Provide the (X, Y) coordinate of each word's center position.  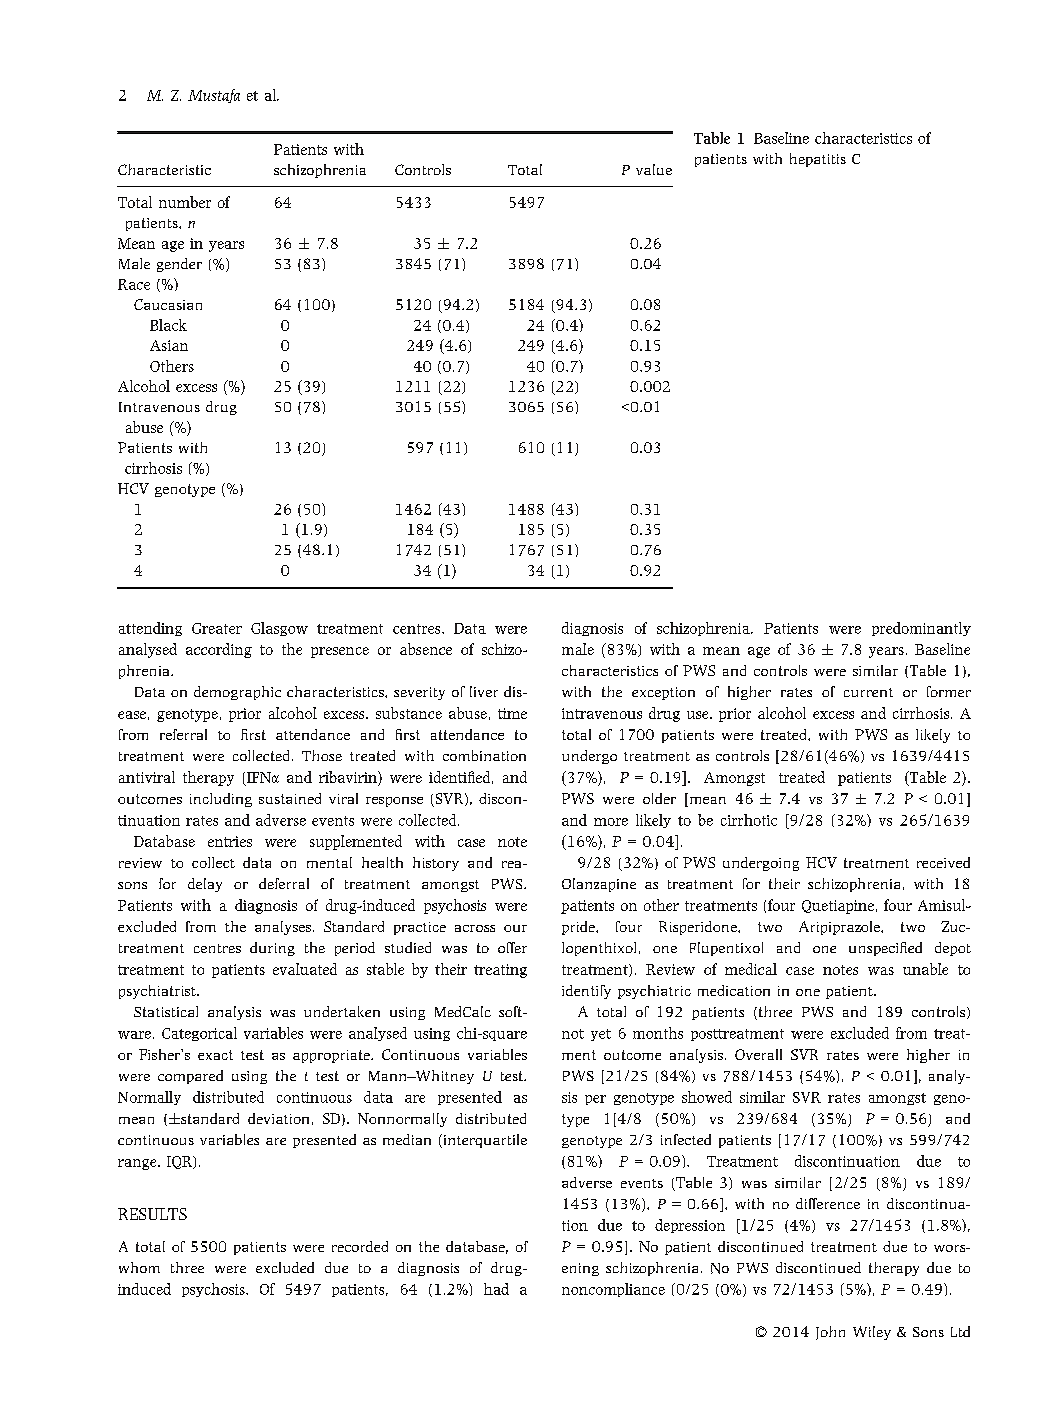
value (654, 169)
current (868, 692)
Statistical (166, 1011)
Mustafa (214, 96)
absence (426, 649)
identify (586, 992)
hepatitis (818, 160)
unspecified (885, 949)
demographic (237, 693)
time (512, 713)
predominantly (921, 629)
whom (139, 1267)
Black (168, 325)
